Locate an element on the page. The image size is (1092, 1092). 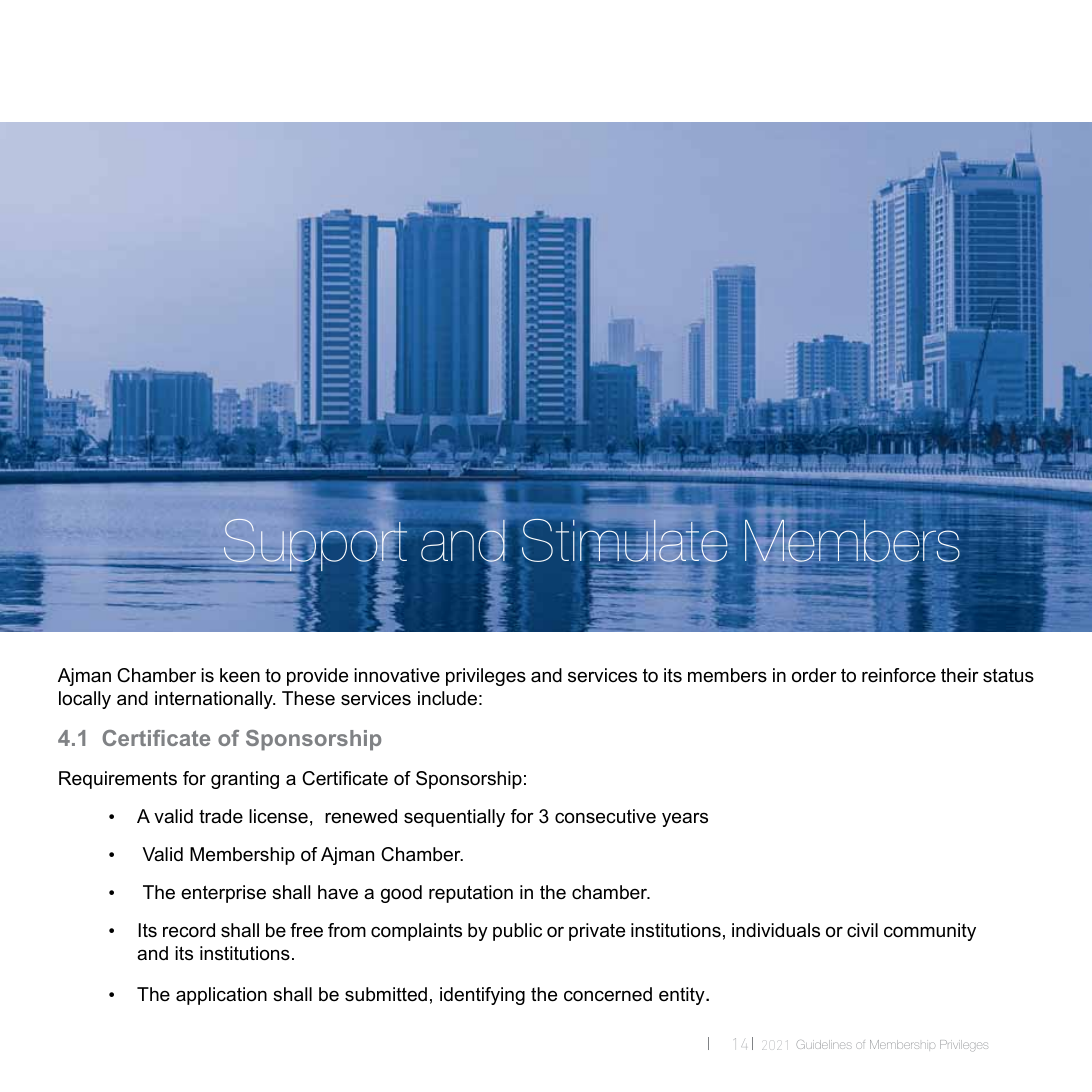
their is located at coordinates (960, 675).
